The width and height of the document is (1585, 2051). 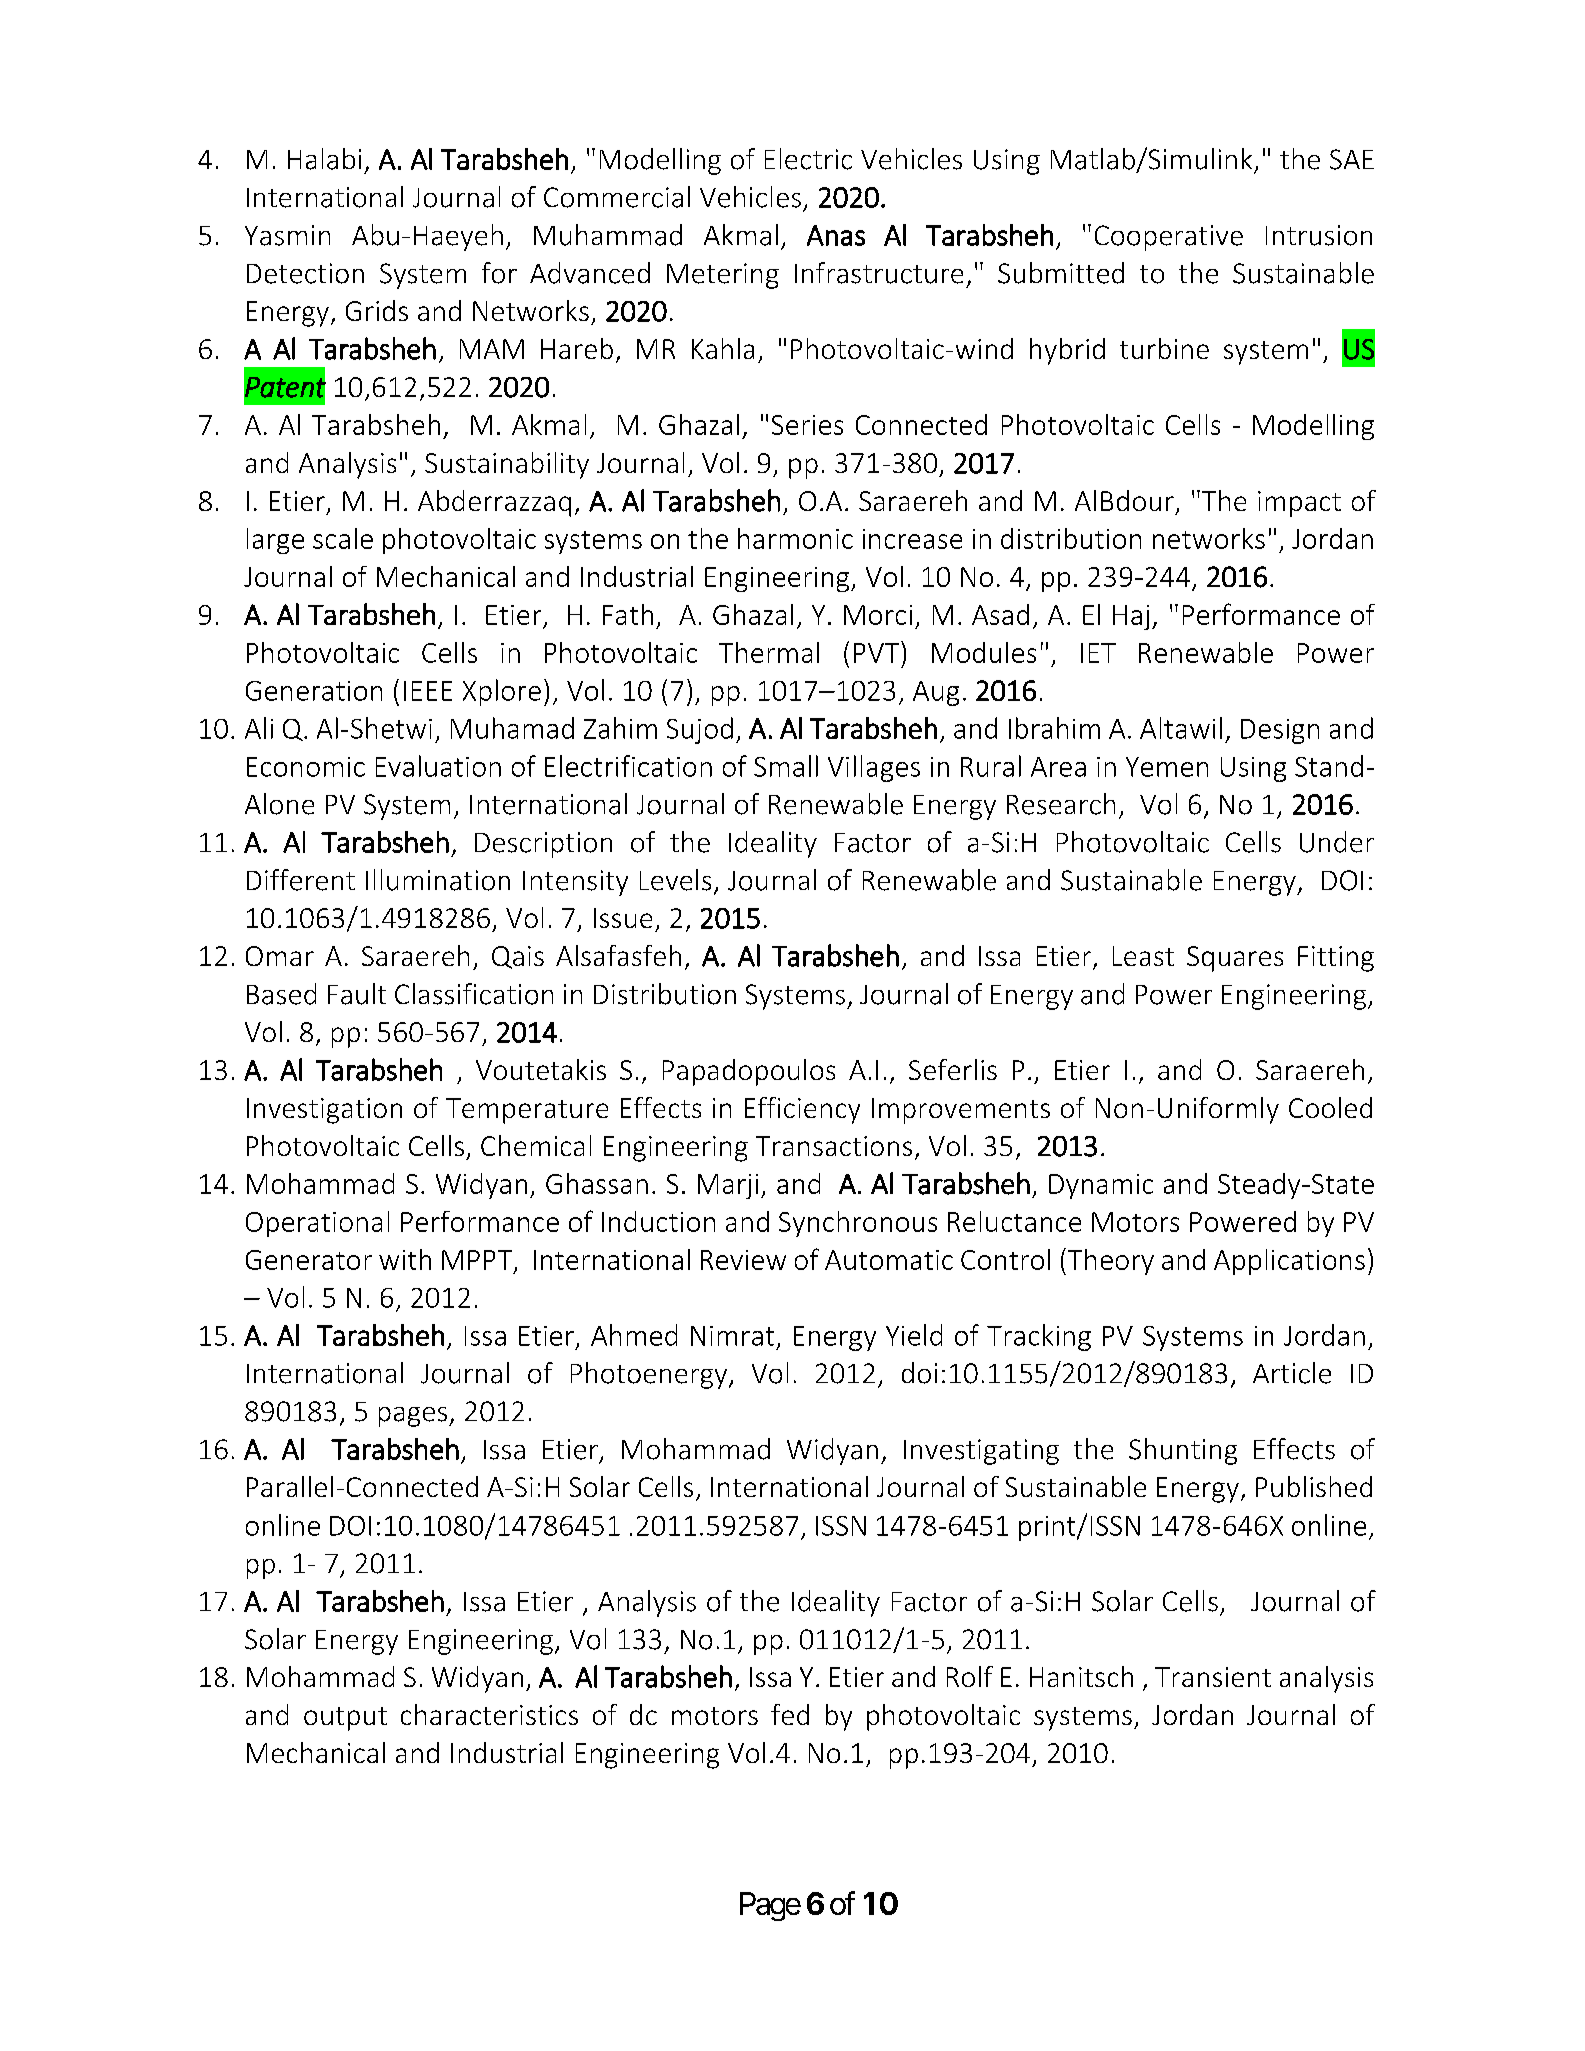 What do you see at coordinates (345, 1719) in the document?
I see `output` at bounding box center [345, 1719].
